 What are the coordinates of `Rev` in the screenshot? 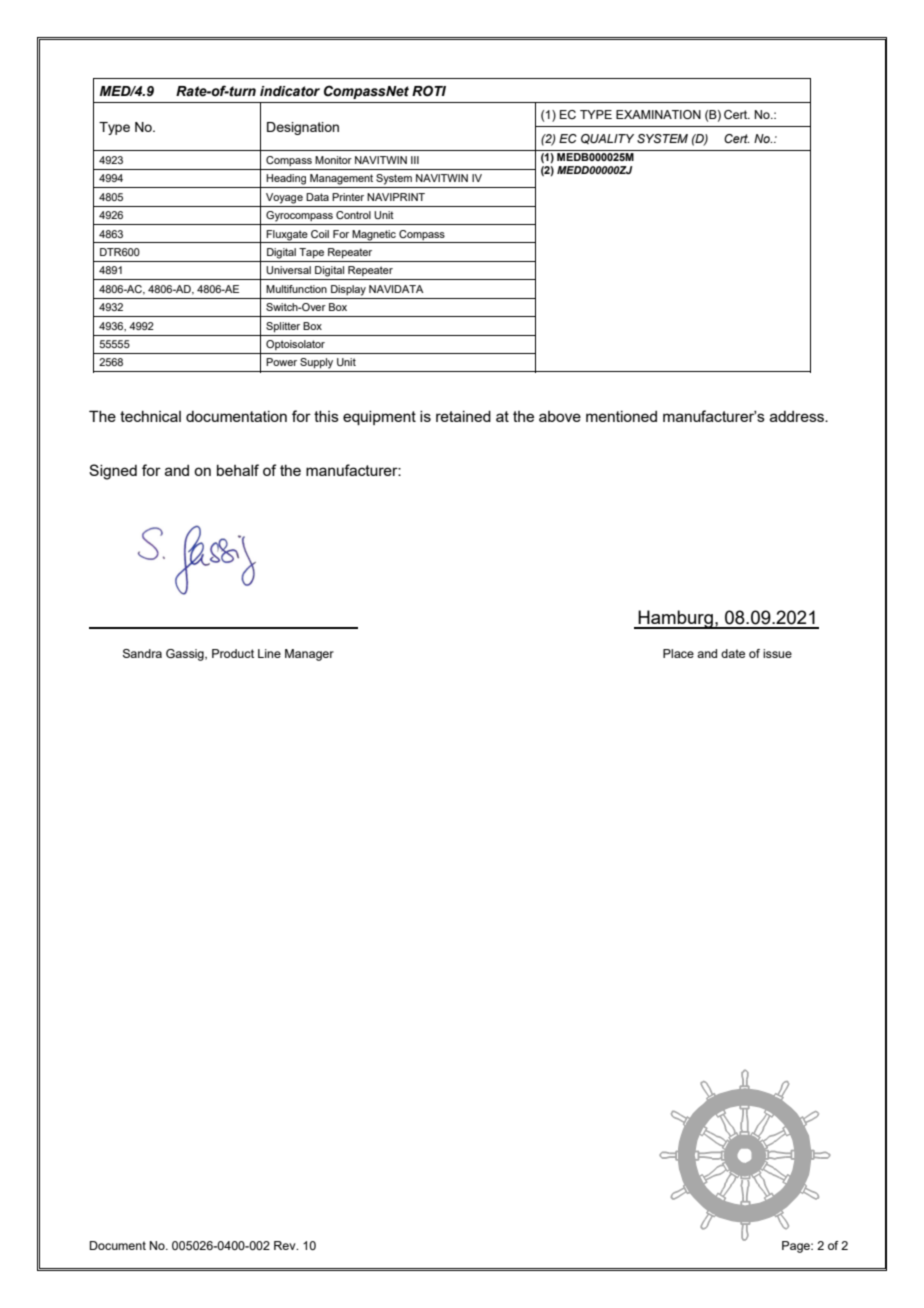 It's located at (286, 1245).
